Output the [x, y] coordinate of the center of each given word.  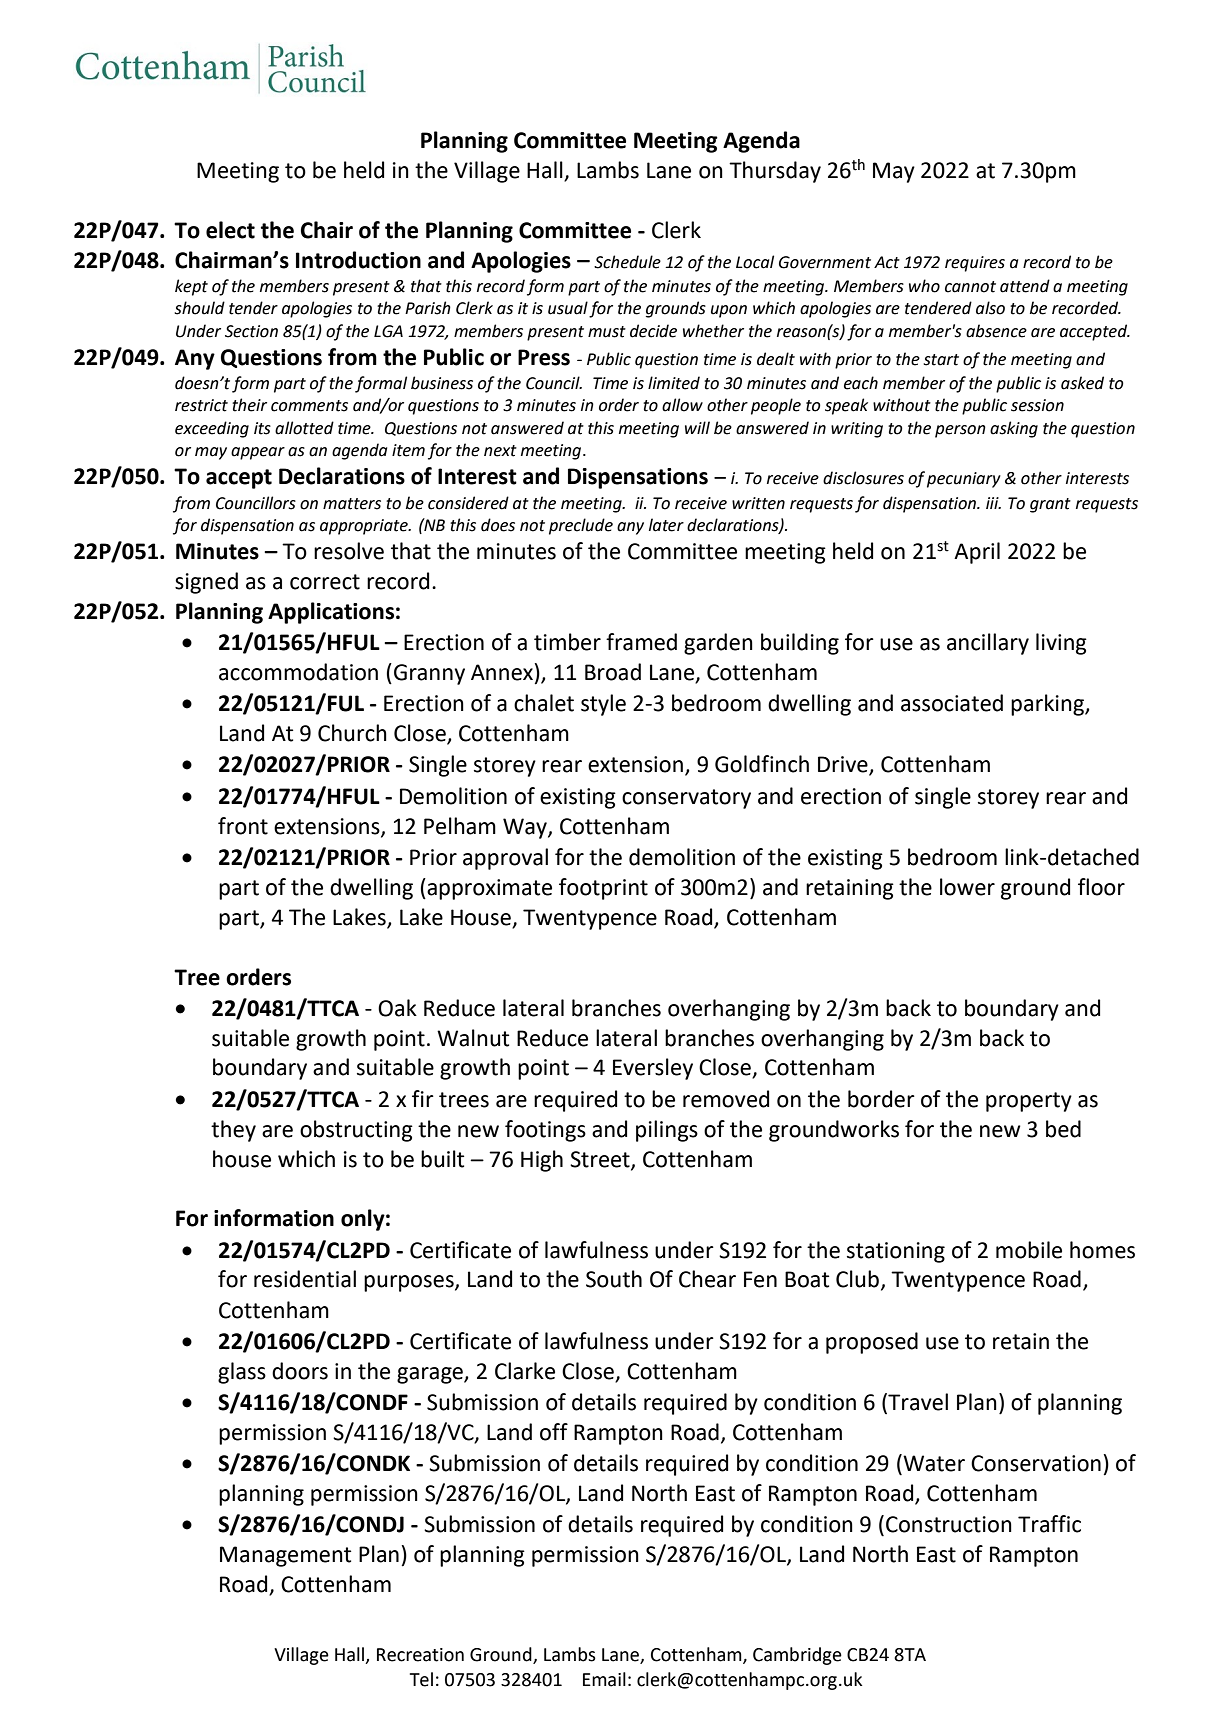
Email [604, 1679]
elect [230, 230]
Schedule [627, 262]
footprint [603, 889]
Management [285, 1556]
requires [975, 264]
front [243, 826]
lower [967, 887]
